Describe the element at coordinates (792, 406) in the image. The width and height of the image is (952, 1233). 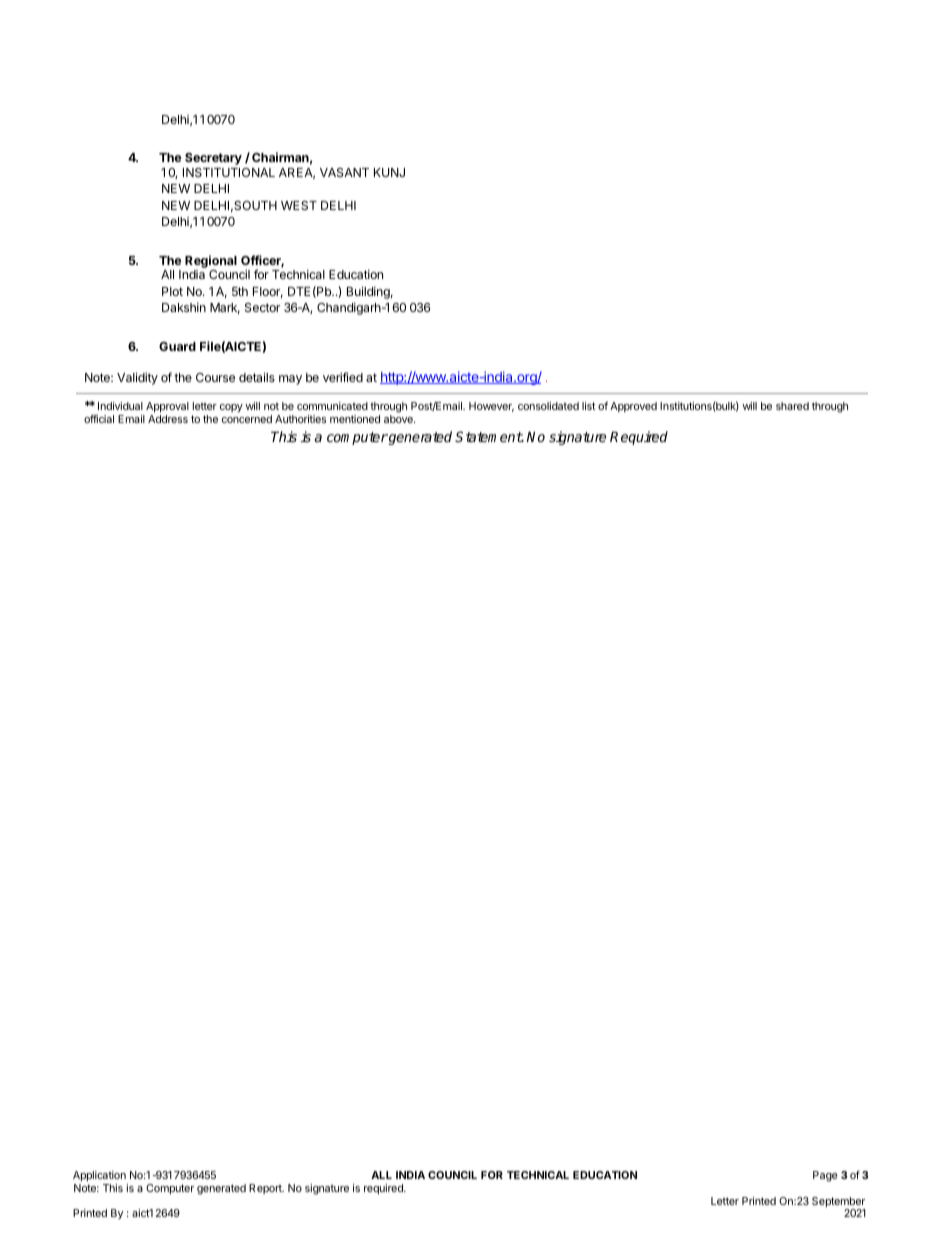
I see `shared` at that location.
